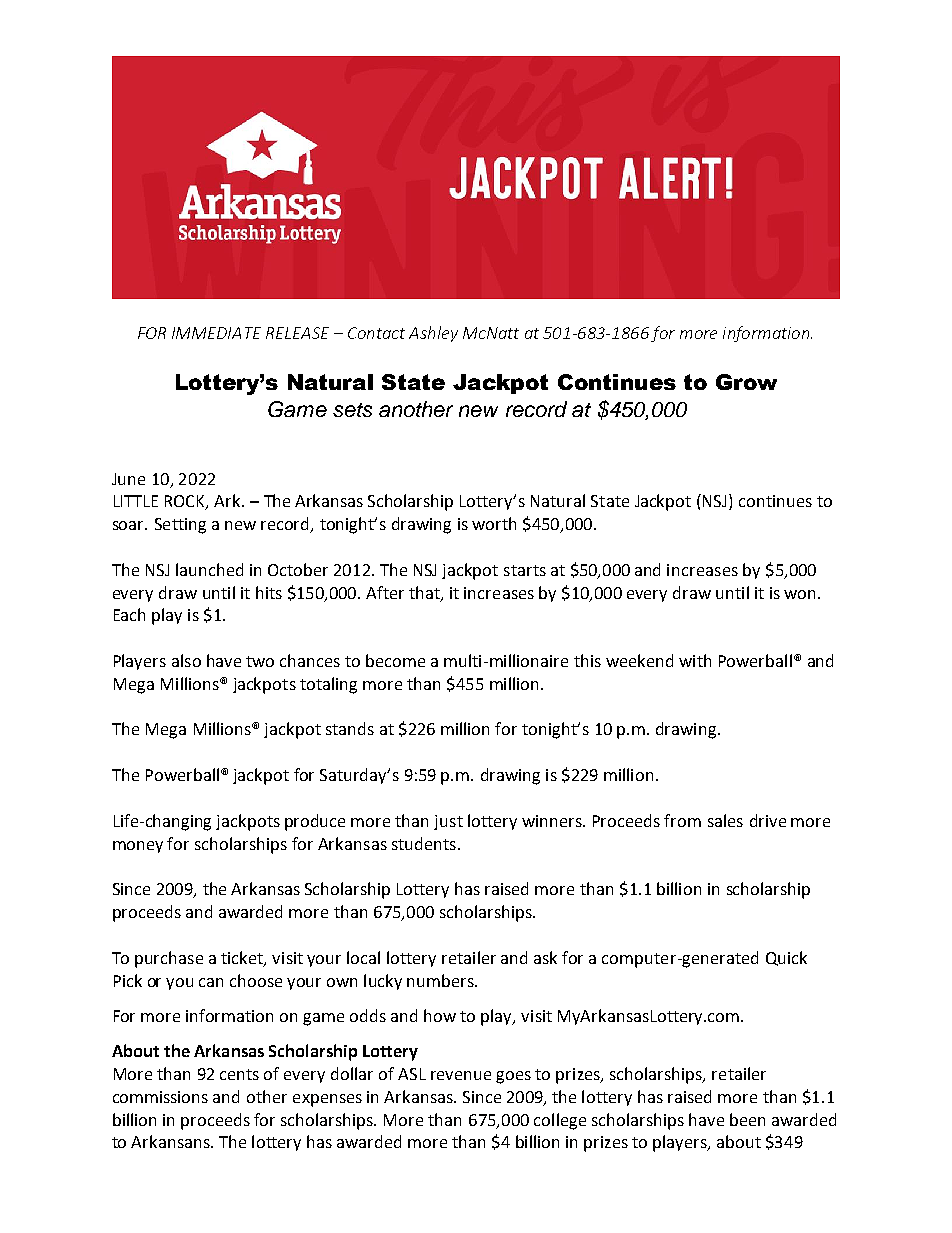  I want to click on won, so click(801, 594).
